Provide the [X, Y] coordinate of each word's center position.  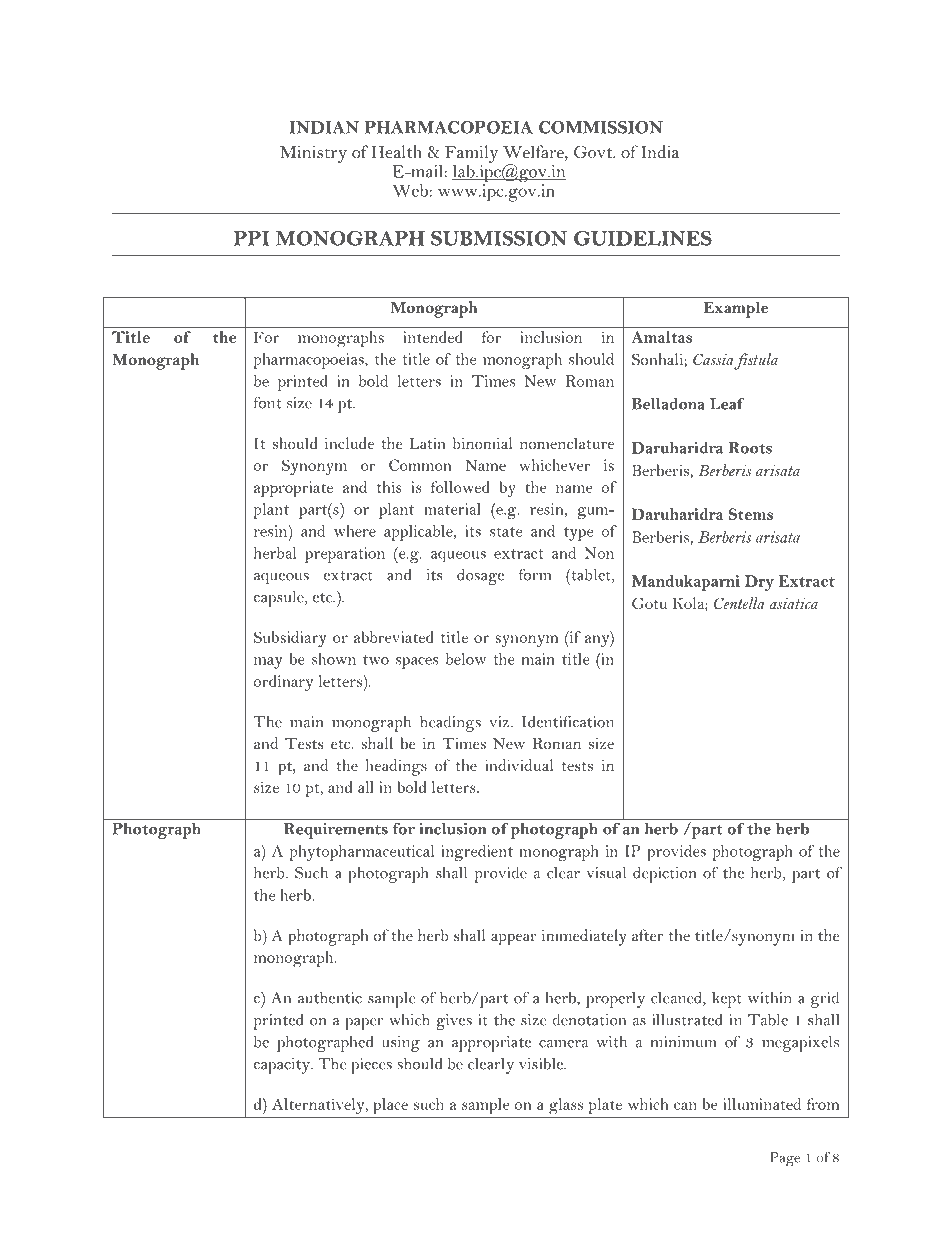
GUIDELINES [643, 238]
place [390, 1106]
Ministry [313, 154]
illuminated [762, 1104]
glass [566, 1106]
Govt [594, 152]
